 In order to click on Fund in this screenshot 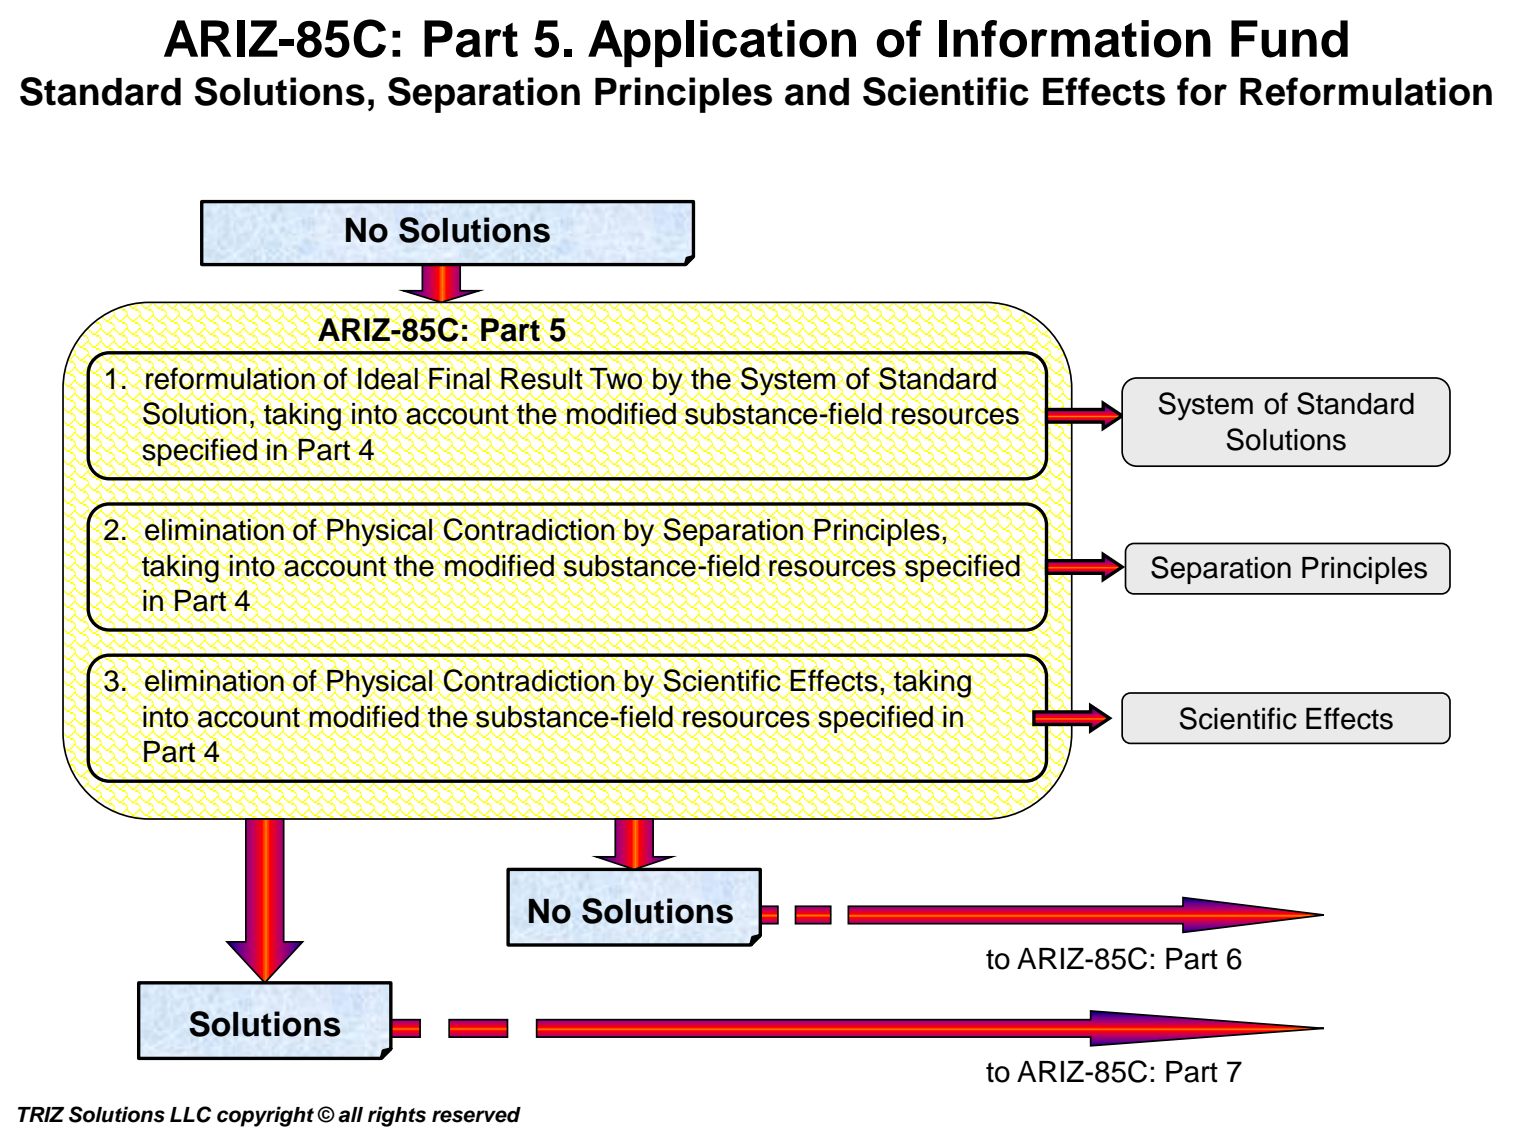, I will do `click(1289, 39)`.
